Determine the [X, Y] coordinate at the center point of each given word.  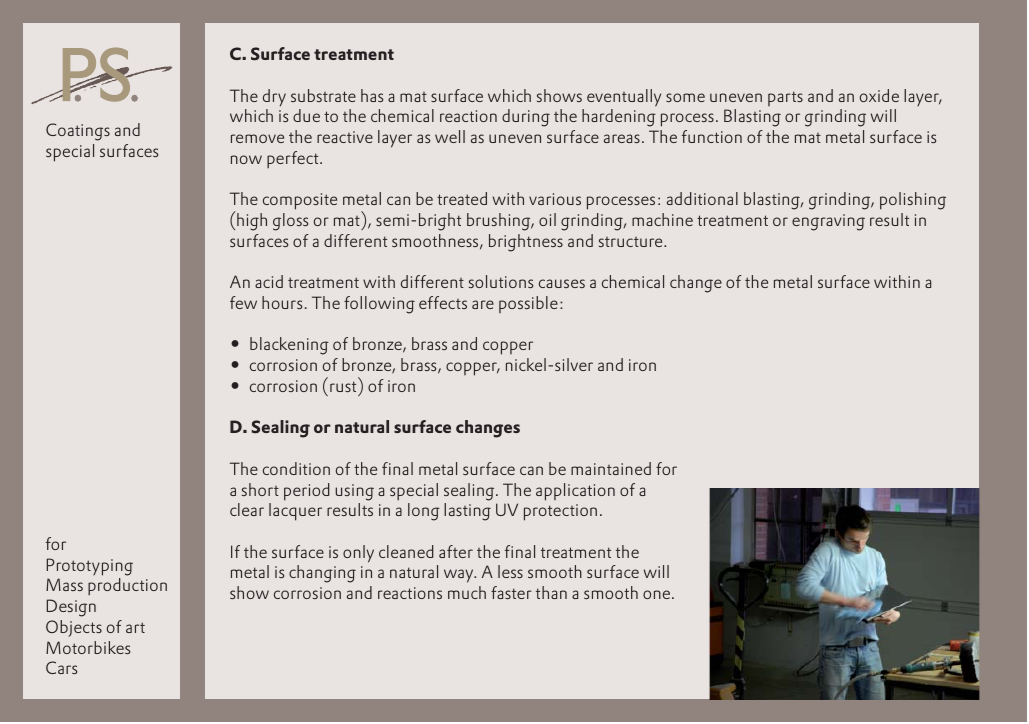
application [575, 492]
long [424, 512]
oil [547, 219]
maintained [611, 468]
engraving [828, 222]
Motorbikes [88, 647]
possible [528, 304]
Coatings [78, 132]
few [243, 302]
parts [785, 98]
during [526, 118]
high [252, 222]
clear [247, 509]
